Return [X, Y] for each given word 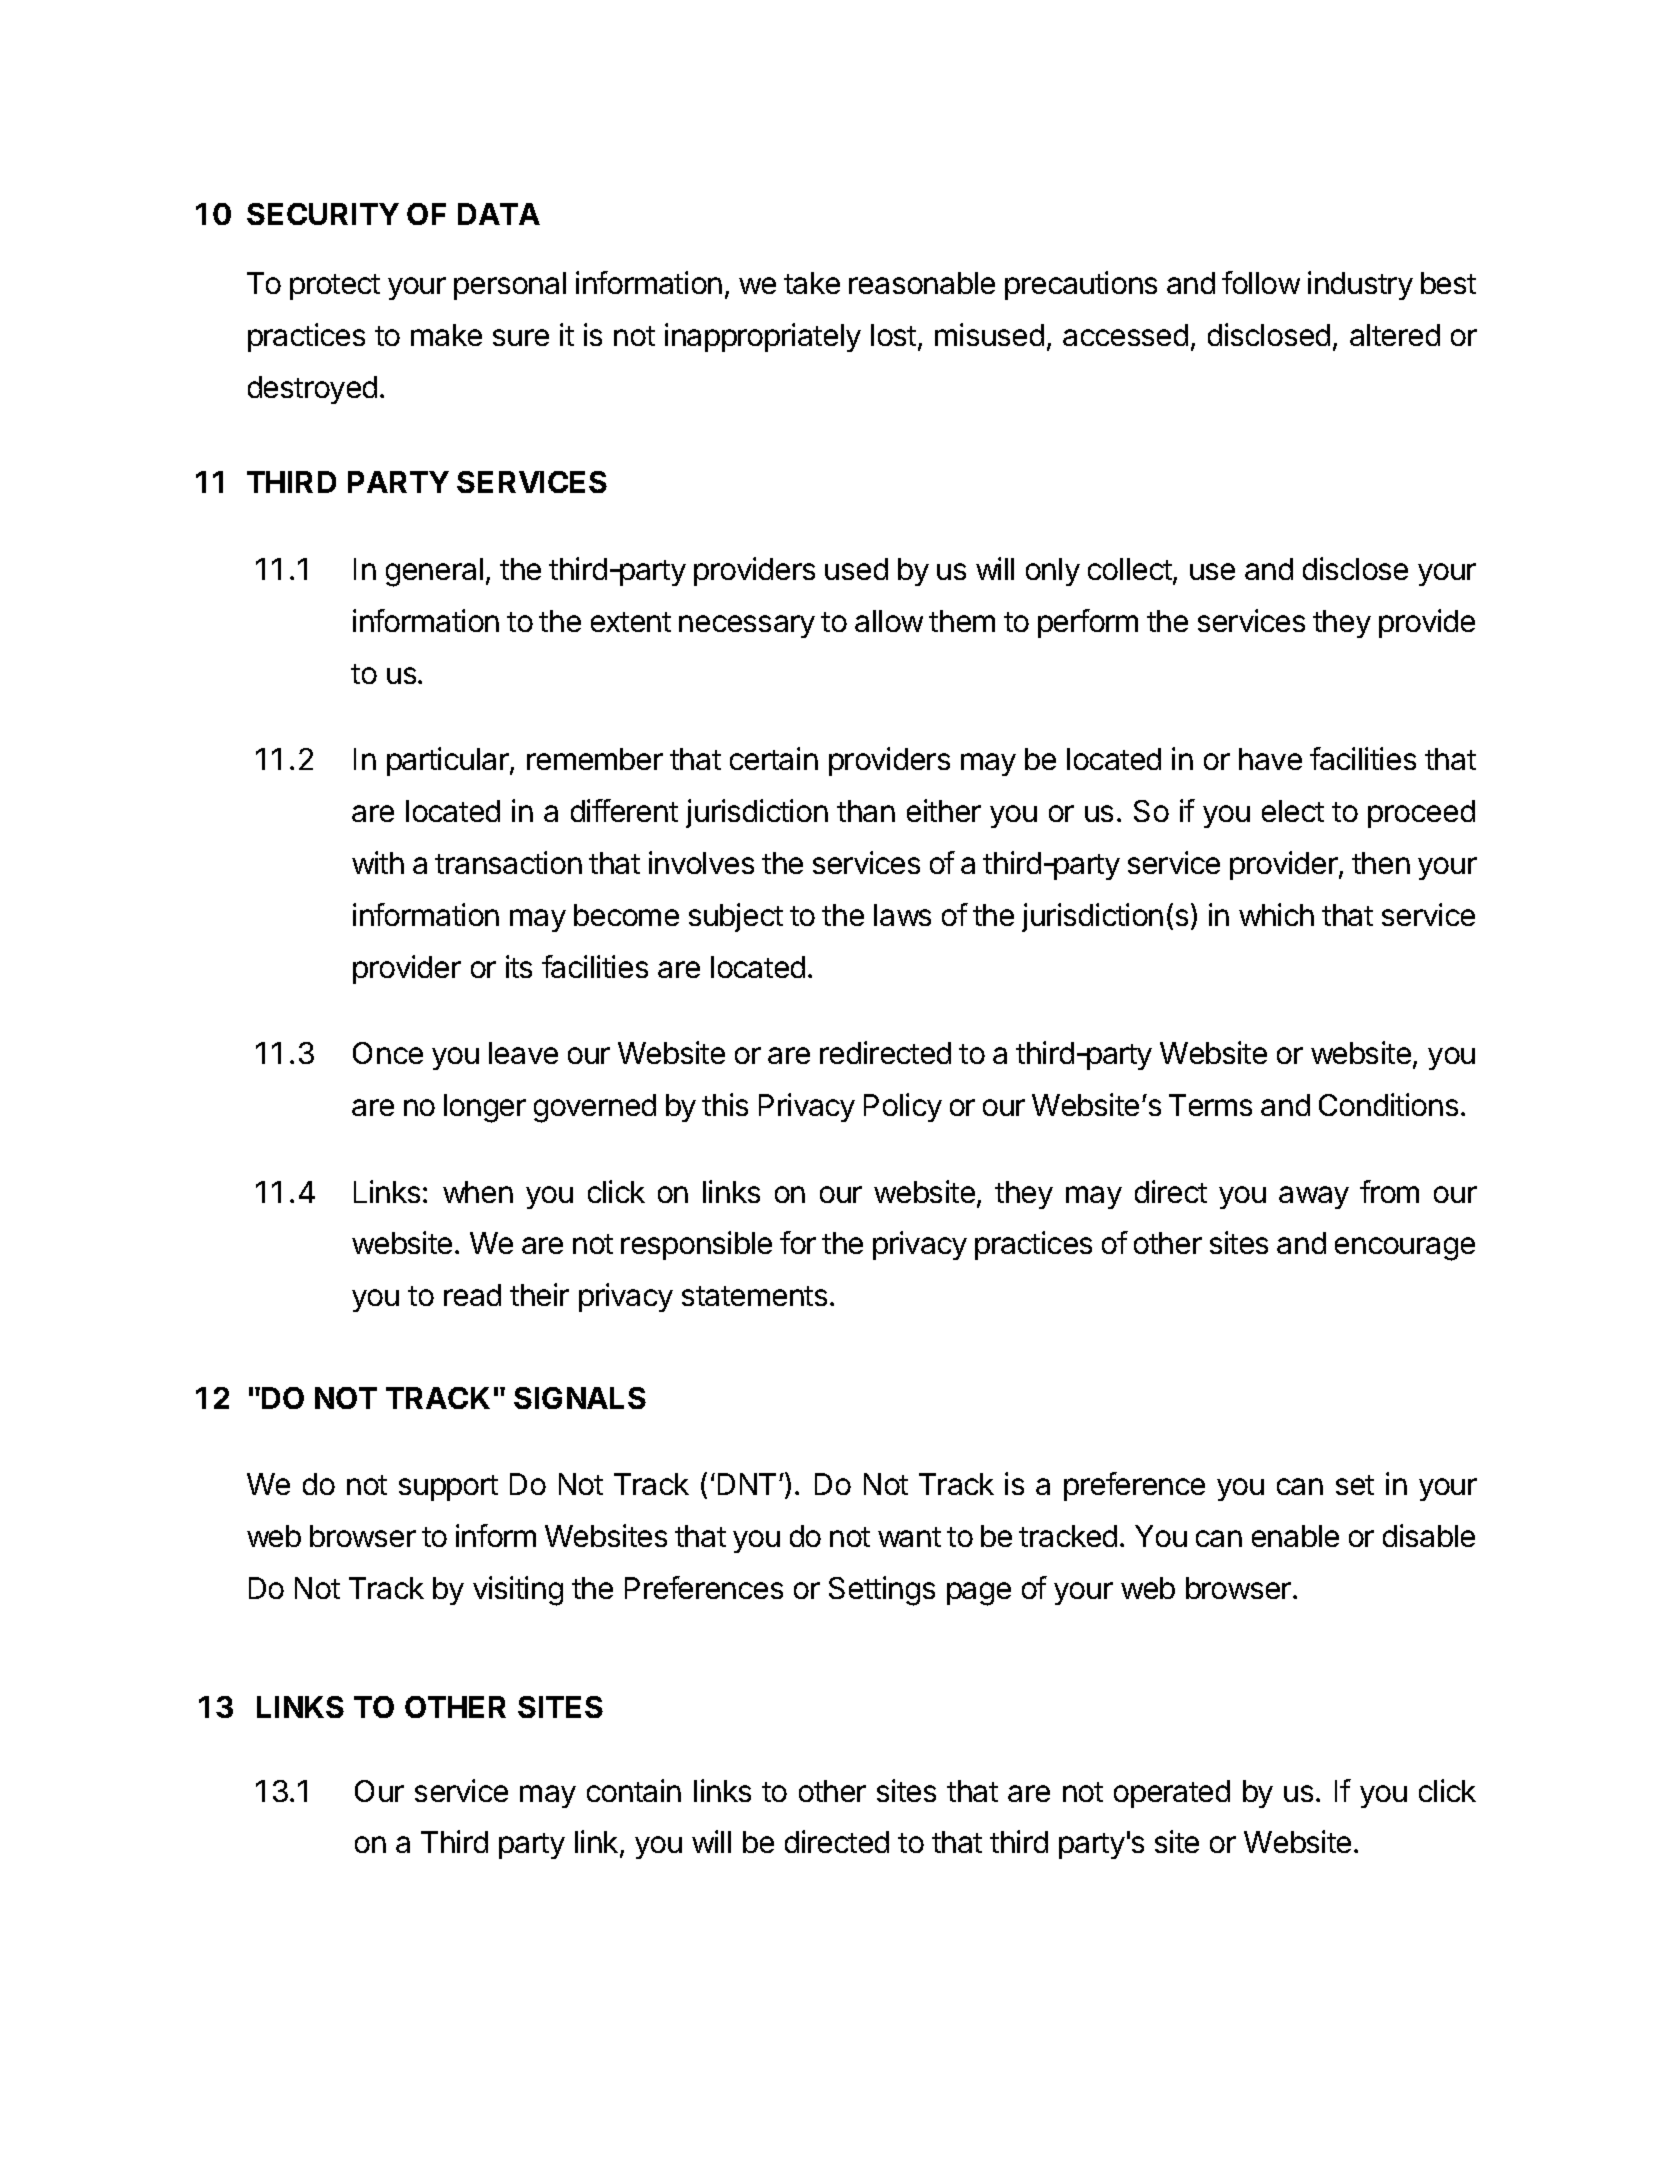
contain [634, 1790]
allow [889, 621]
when [478, 1192]
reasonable [922, 283]
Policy [903, 1107]
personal [510, 286]
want [909, 1537]
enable [1295, 1536]
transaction [508, 862]
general [434, 572]
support [448, 1488]
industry [1360, 285]
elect [1293, 811]
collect [1131, 570]
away [1314, 1197]
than [866, 811]
